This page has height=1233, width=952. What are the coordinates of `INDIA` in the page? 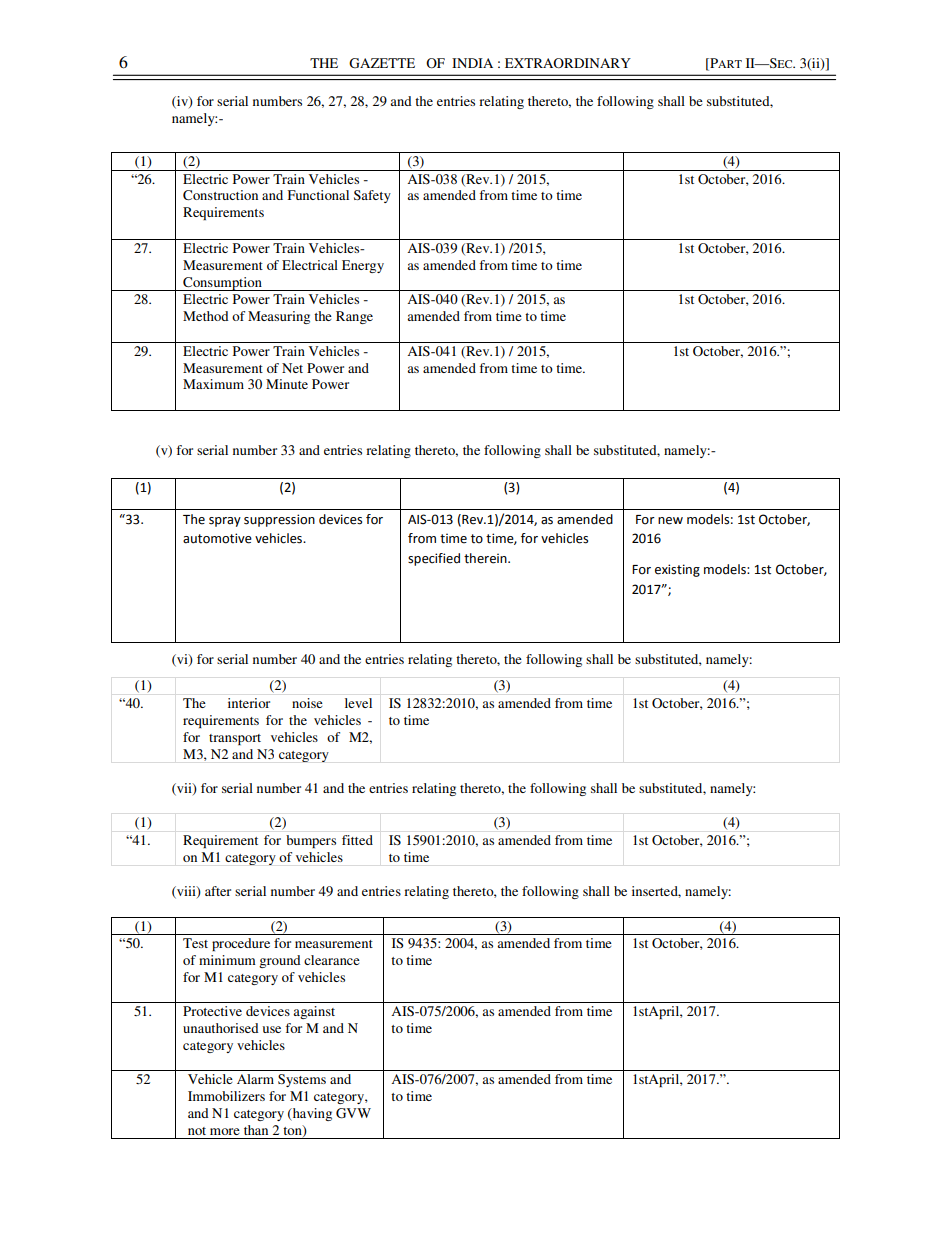 It's located at (472, 63).
